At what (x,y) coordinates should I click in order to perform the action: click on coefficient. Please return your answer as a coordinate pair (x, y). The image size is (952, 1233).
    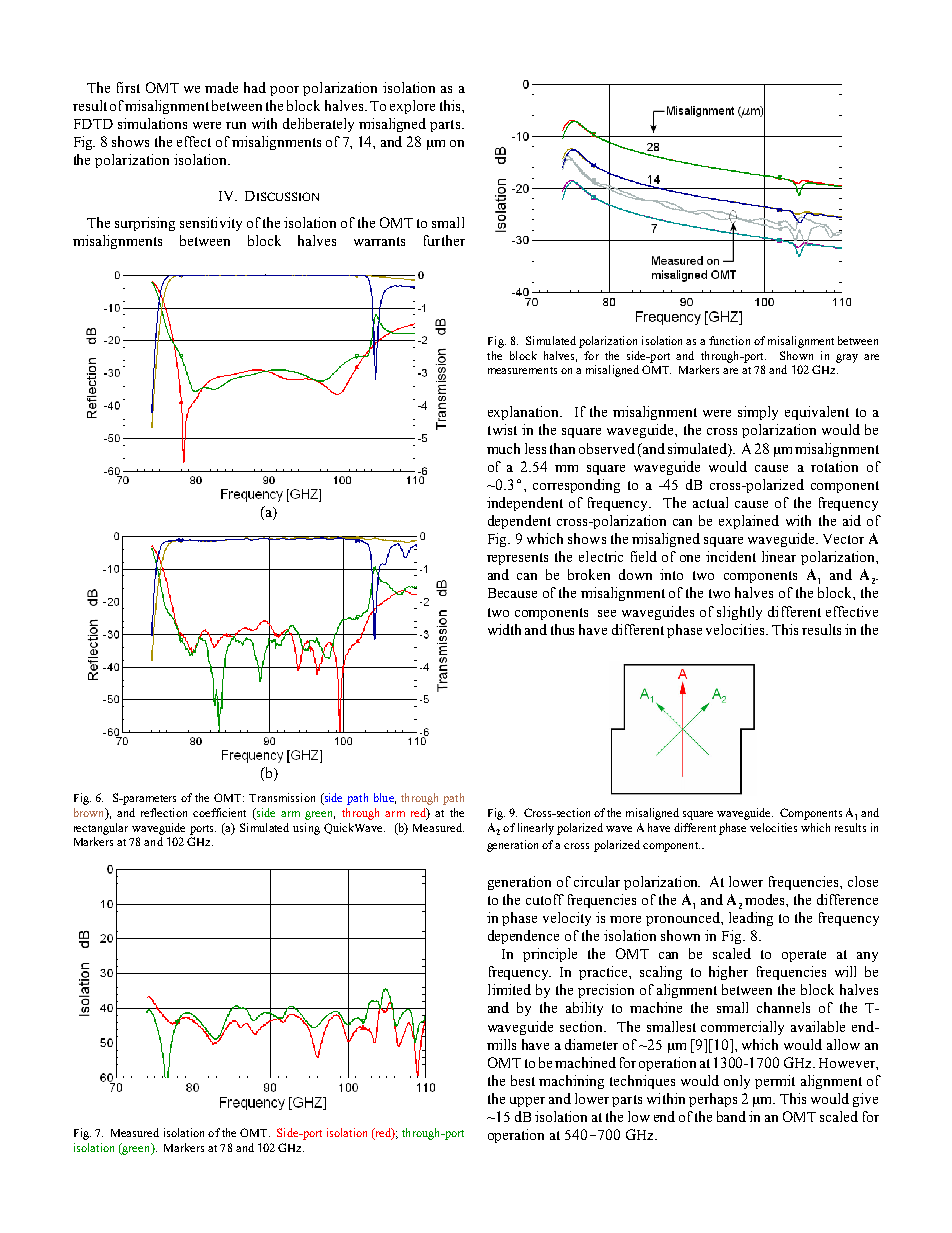
    Looking at the image, I should click on (219, 812).
